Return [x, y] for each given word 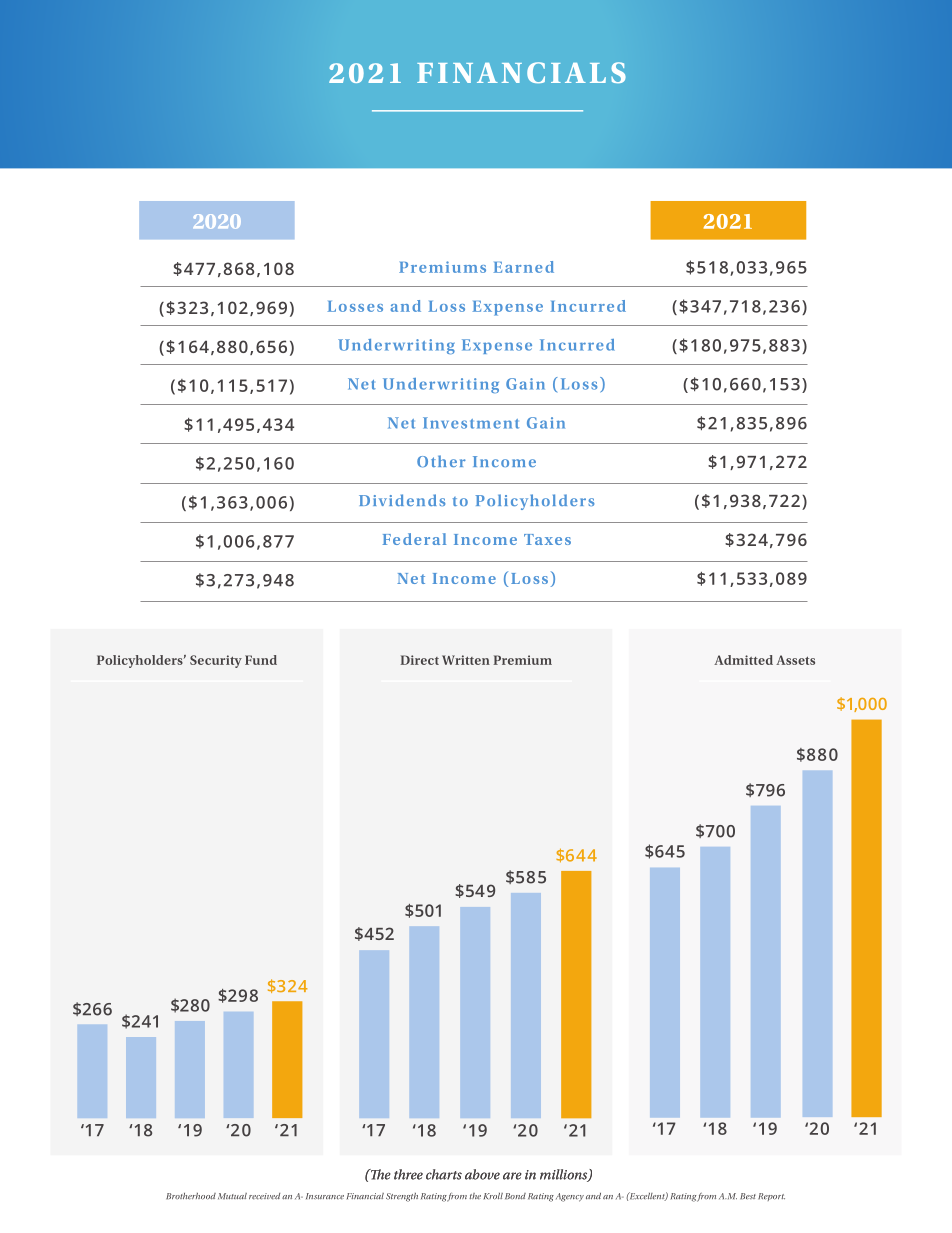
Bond [515, 1196]
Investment [471, 423]
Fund [261, 660]
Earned [524, 267]
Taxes [547, 539]
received [264, 1196]
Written [466, 660]
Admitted [743, 660]
